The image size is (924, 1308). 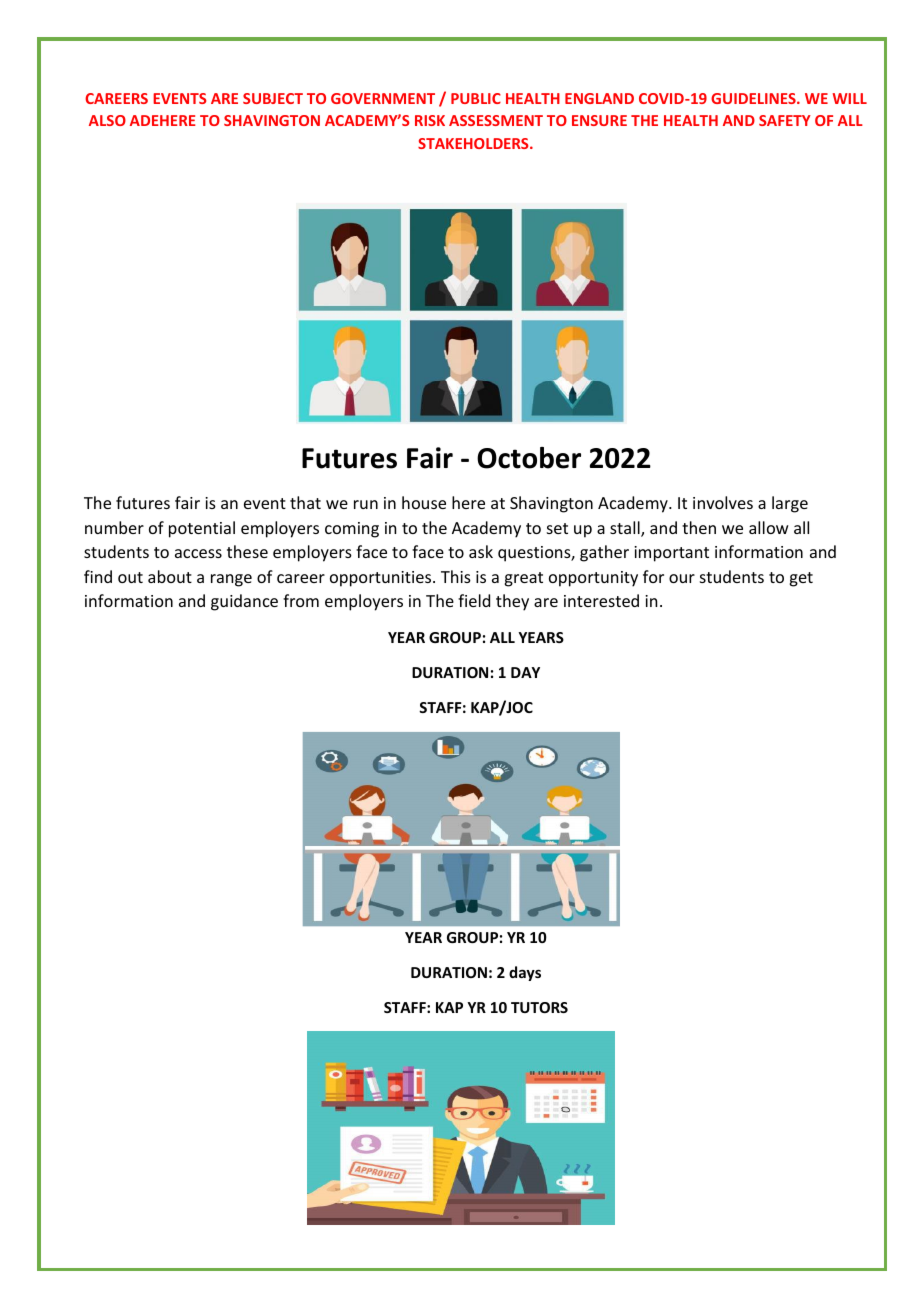 I want to click on SAFETY, so click(x=785, y=120).
